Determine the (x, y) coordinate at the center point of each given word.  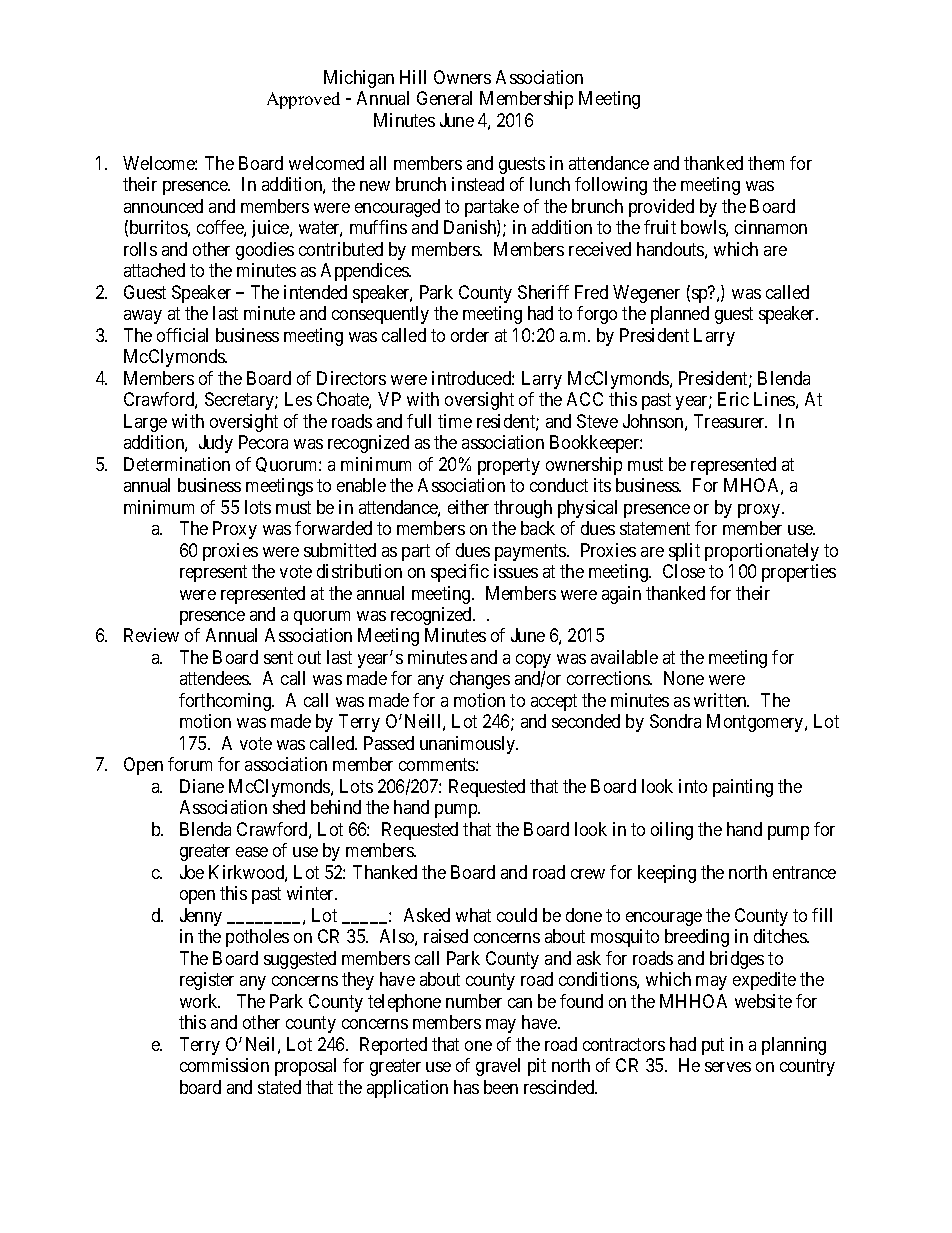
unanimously (469, 745)
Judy (216, 444)
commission (224, 1065)
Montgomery (756, 723)
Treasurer (730, 421)
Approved (303, 100)
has (466, 1087)
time (455, 421)
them (766, 163)
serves (728, 1067)
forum (190, 764)
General (444, 98)
